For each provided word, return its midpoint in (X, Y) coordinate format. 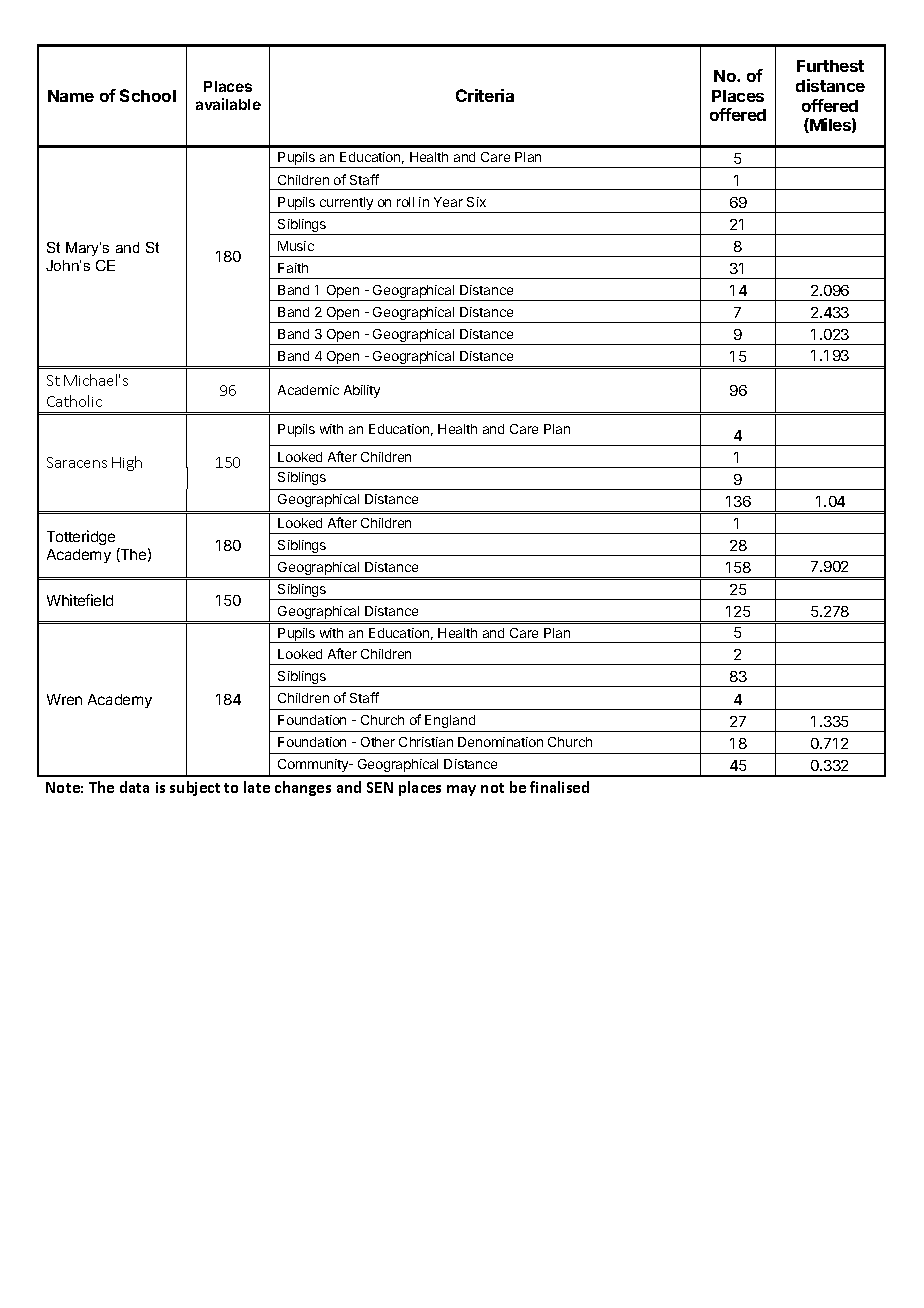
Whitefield (80, 600)
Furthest (830, 66)
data (134, 787)
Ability (362, 391)
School (148, 95)
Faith (293, 268)
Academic (308, 390)
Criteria (485, 95)
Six (476, 202)
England (450, 721)
